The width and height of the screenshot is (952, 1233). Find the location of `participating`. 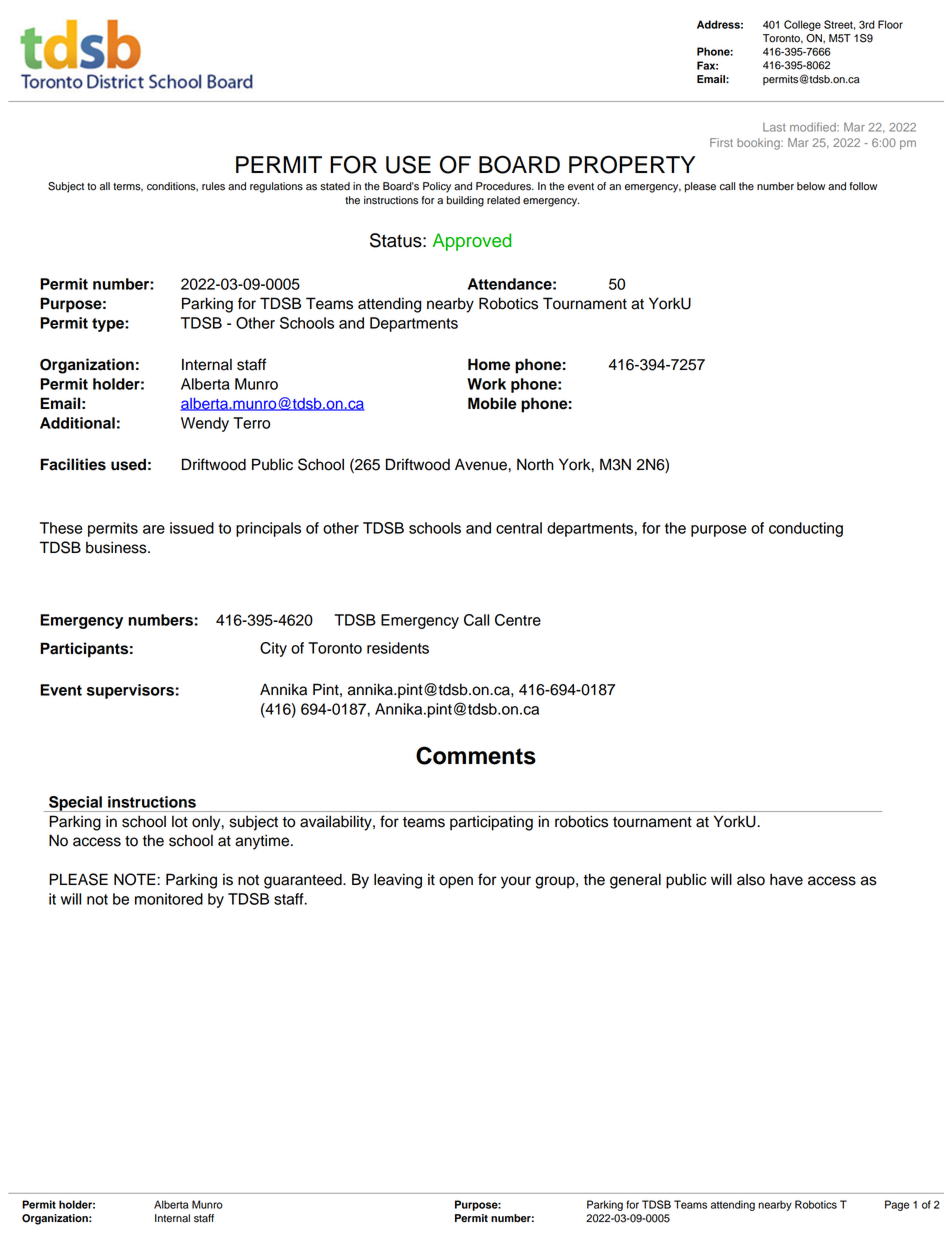

participating is located at coordinates (491, 823).
